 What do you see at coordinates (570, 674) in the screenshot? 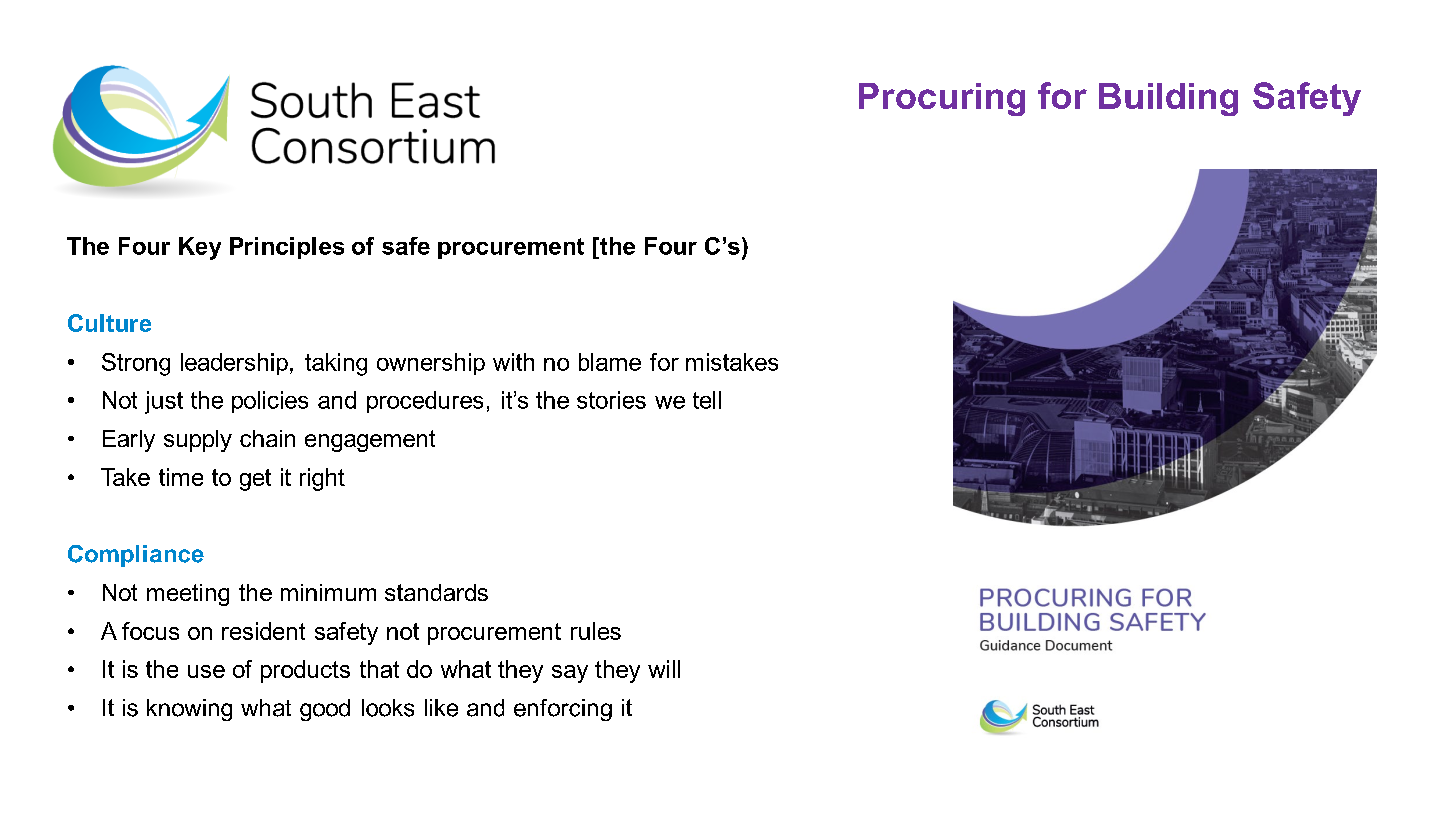
I see `say` at bounding box center [570, 674].
